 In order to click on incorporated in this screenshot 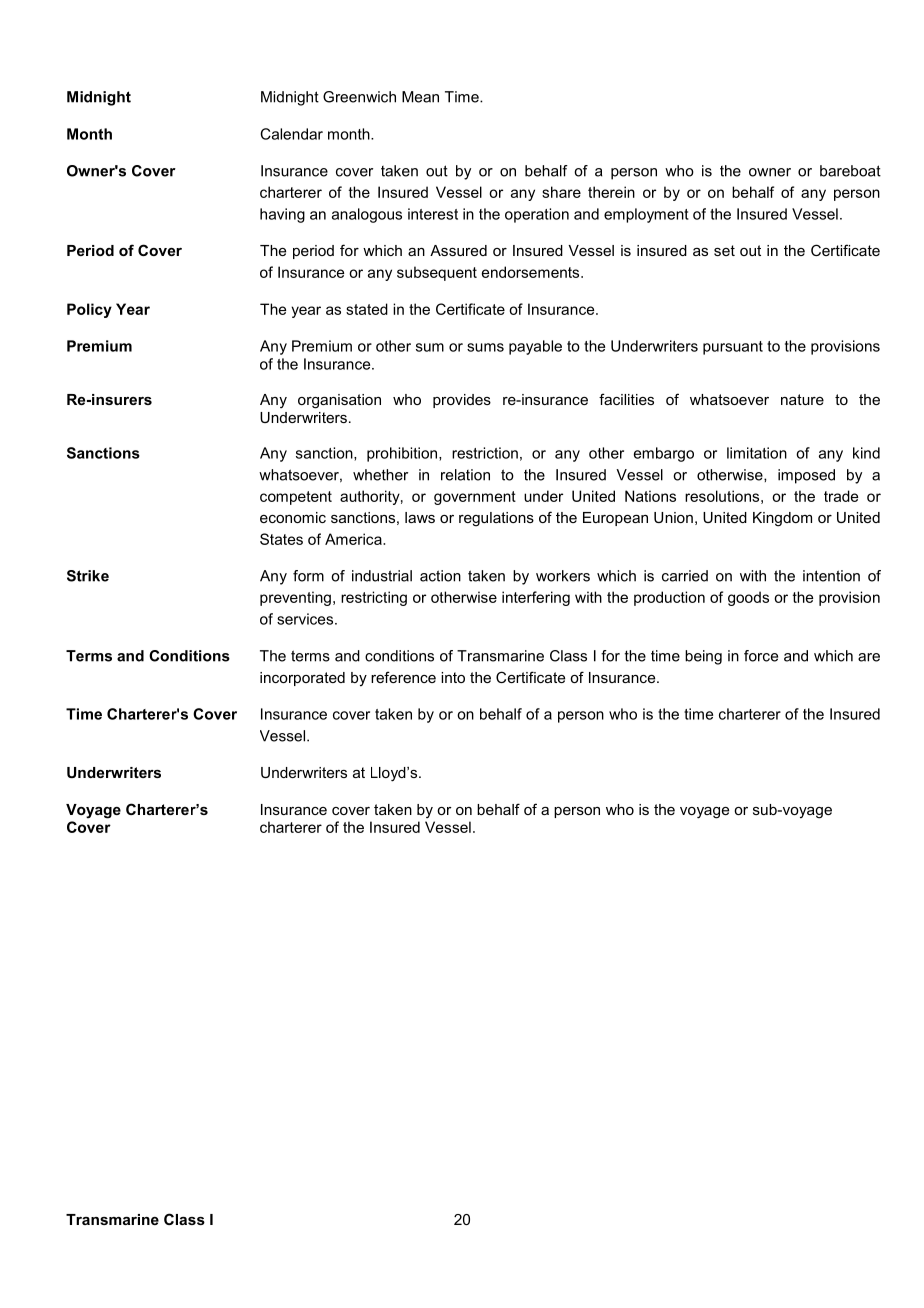, I will do `click(302, 679)`.
